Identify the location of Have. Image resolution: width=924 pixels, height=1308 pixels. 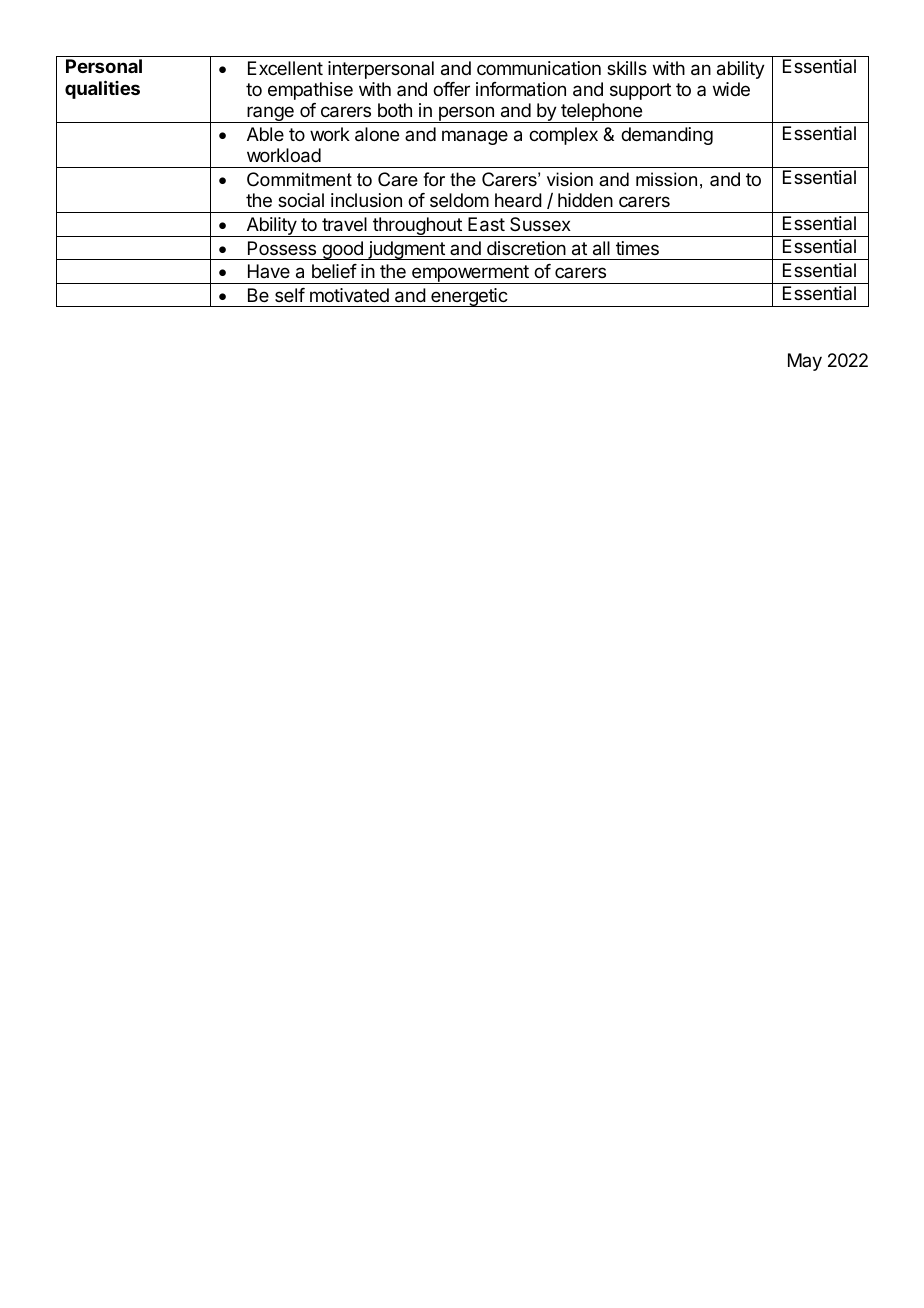
(269, 271).
